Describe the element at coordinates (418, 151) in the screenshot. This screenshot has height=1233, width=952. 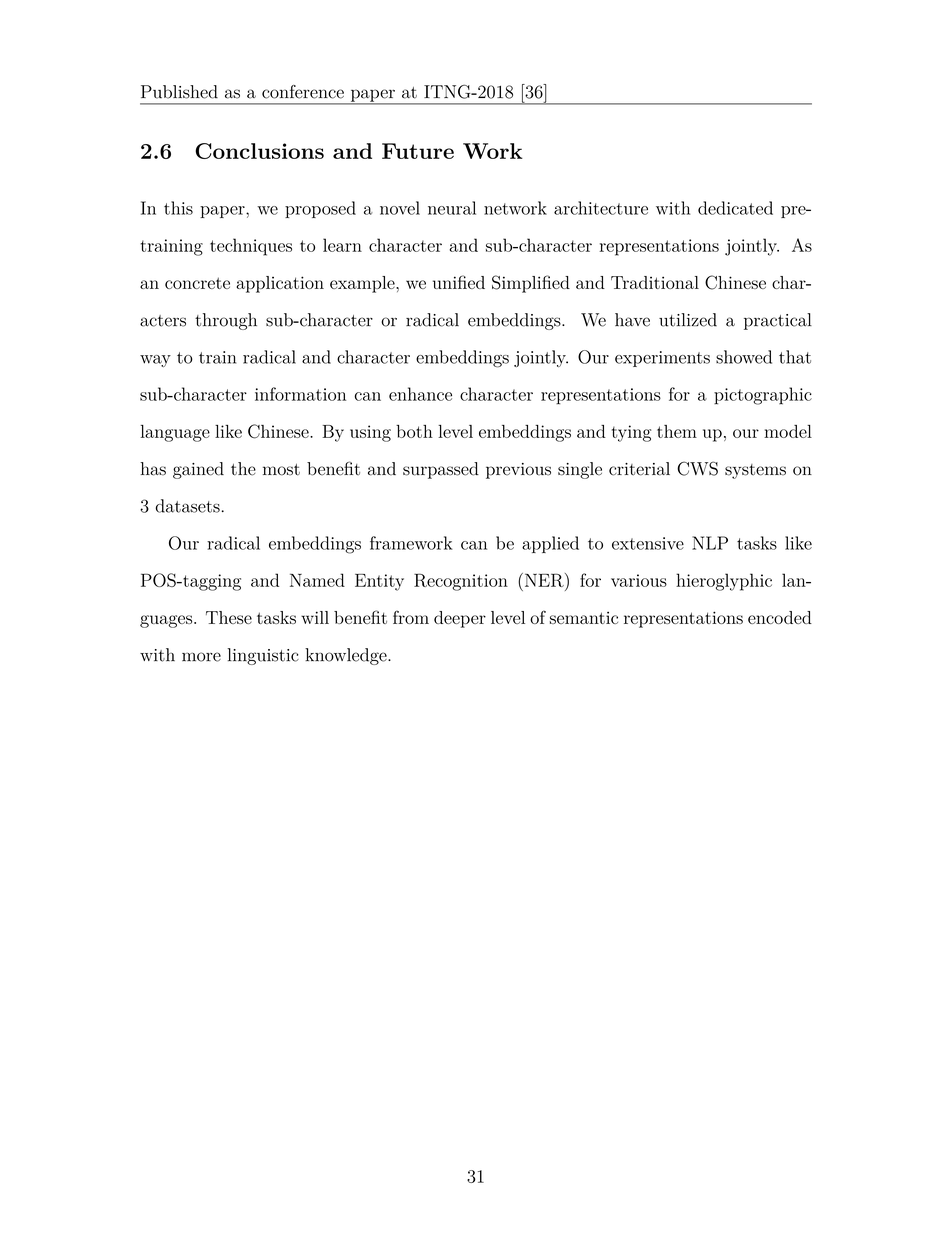
I see `Future` at that location.
